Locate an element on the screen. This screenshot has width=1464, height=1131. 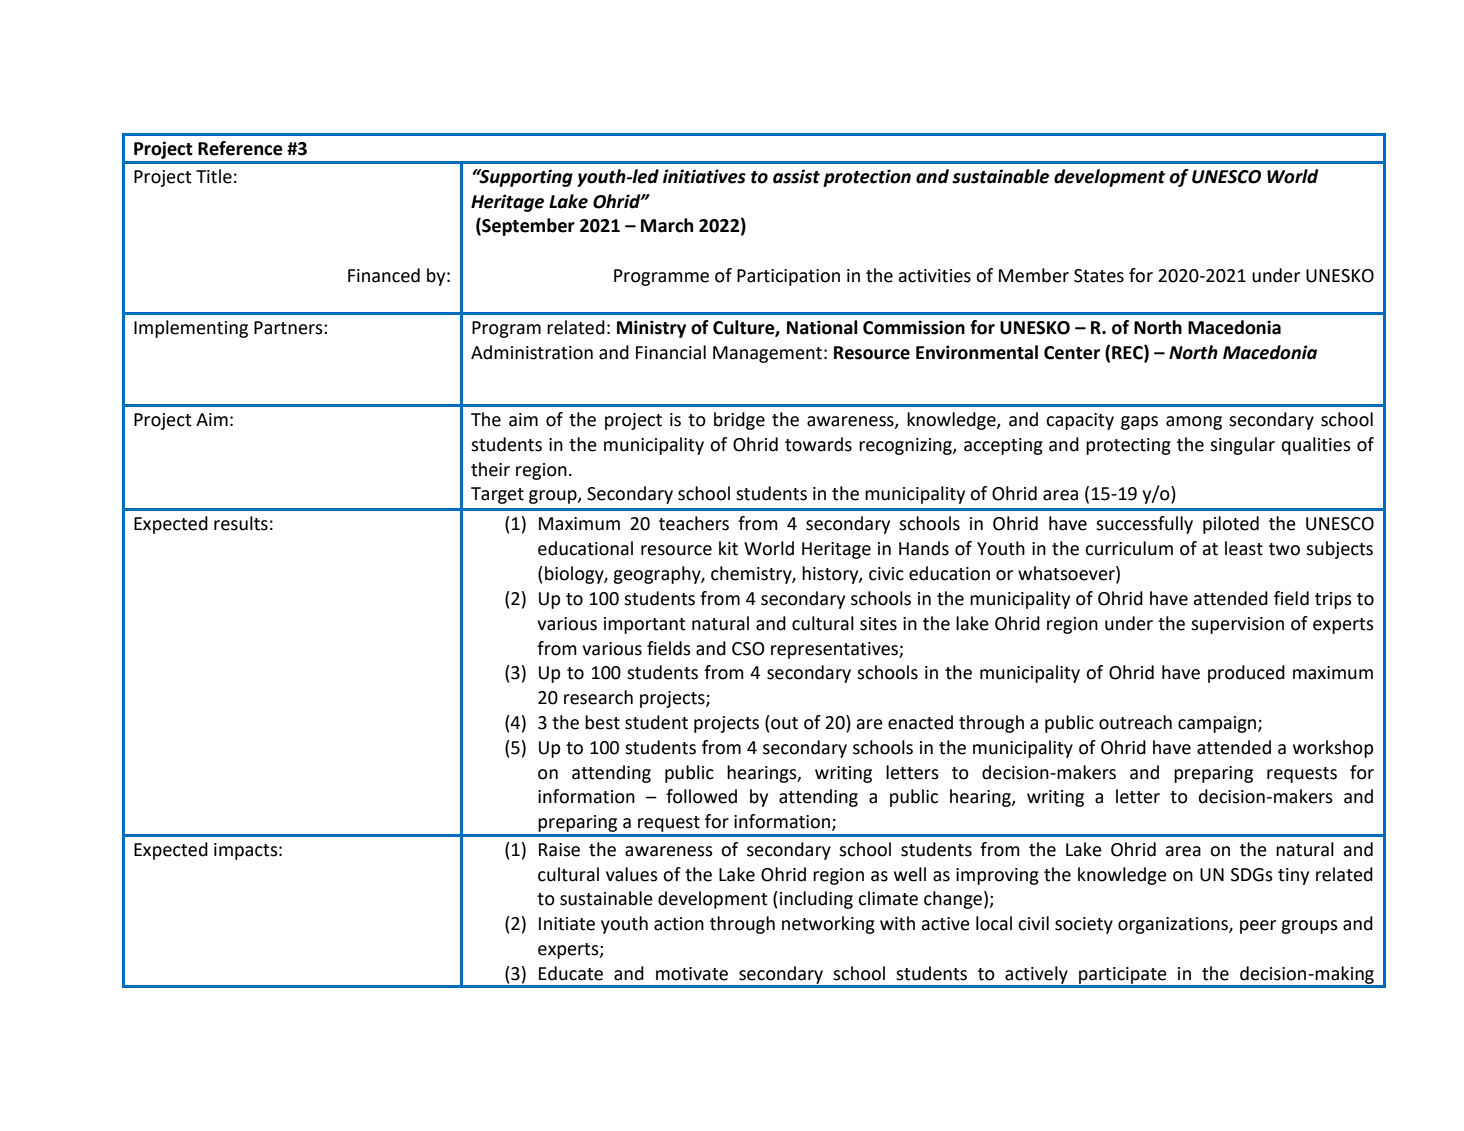
kit is located at coordinates (728, 548).
